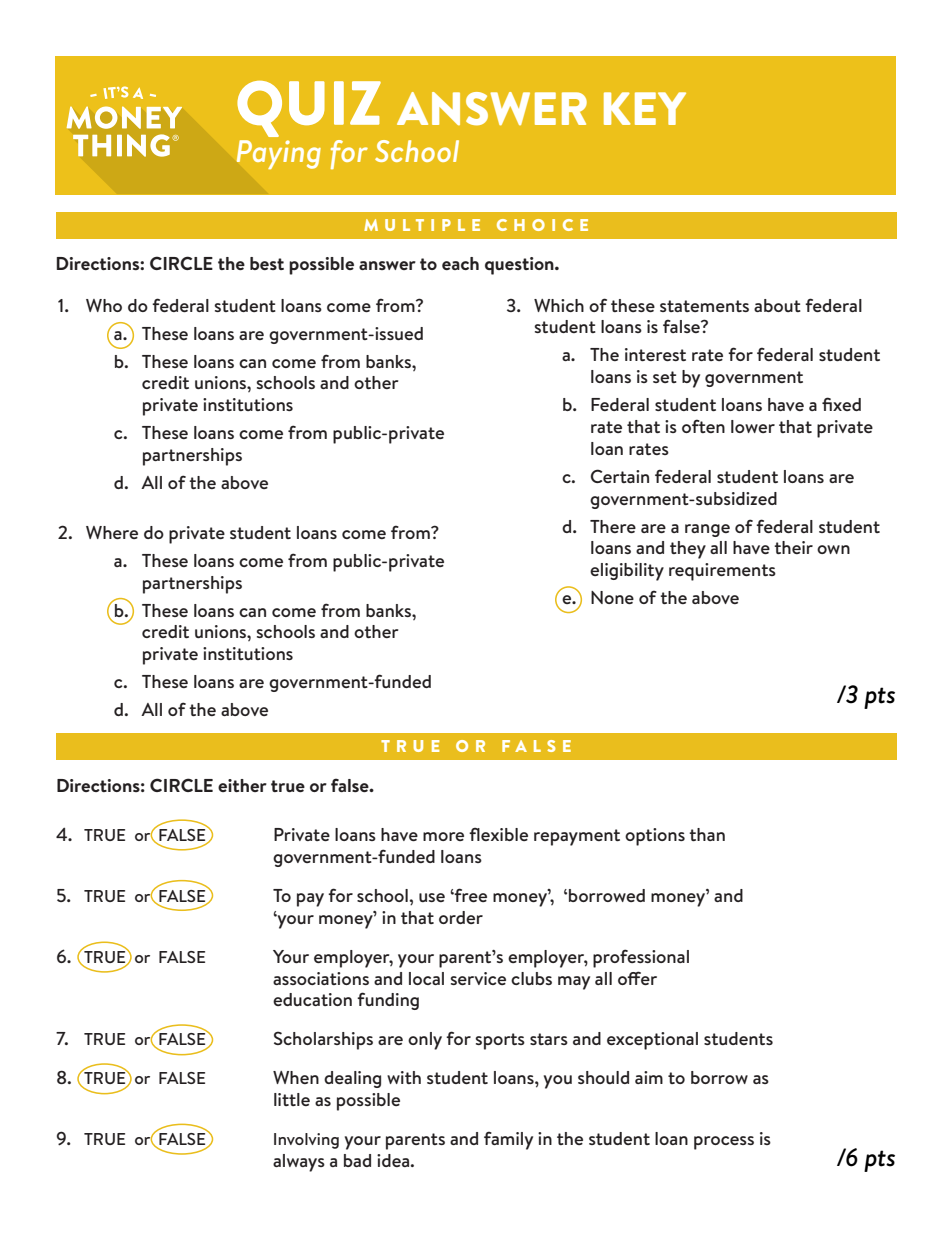  I want to click on Paying, so click(279, 154).
